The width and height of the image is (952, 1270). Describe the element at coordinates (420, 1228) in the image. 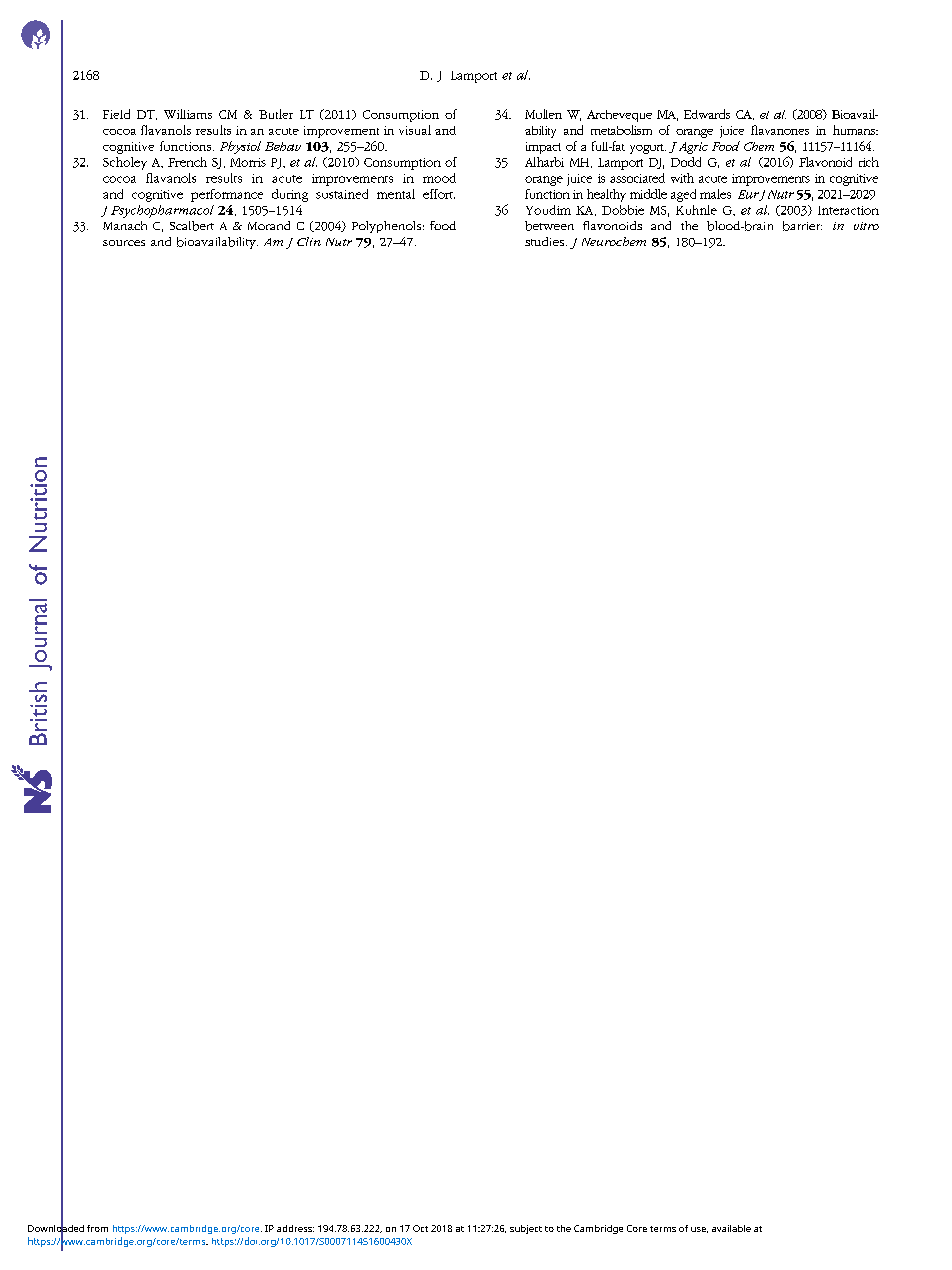

I see `Oct` at that location.
